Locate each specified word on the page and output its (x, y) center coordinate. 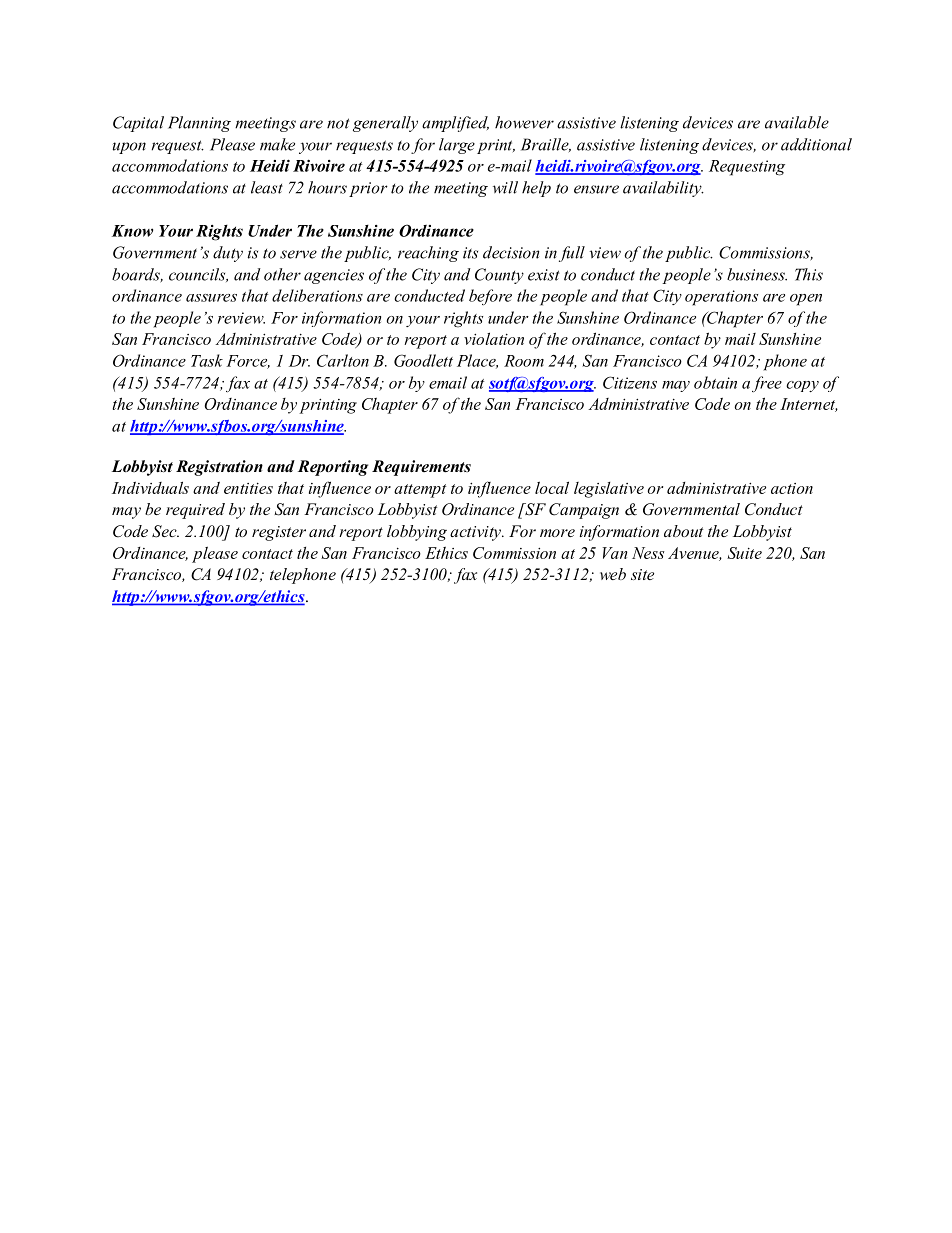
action (792, 488)
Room (524, 361)
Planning (199, 124)
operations (721, 298)
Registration (219, 468)
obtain (715, 382)
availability (663, 189)
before (490, 297)
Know (132, 231)
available (797, 122)
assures (211, 298)
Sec (165, 531)
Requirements (421, 468)
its (470, 253)
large (457, 146)
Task (207, 360)
